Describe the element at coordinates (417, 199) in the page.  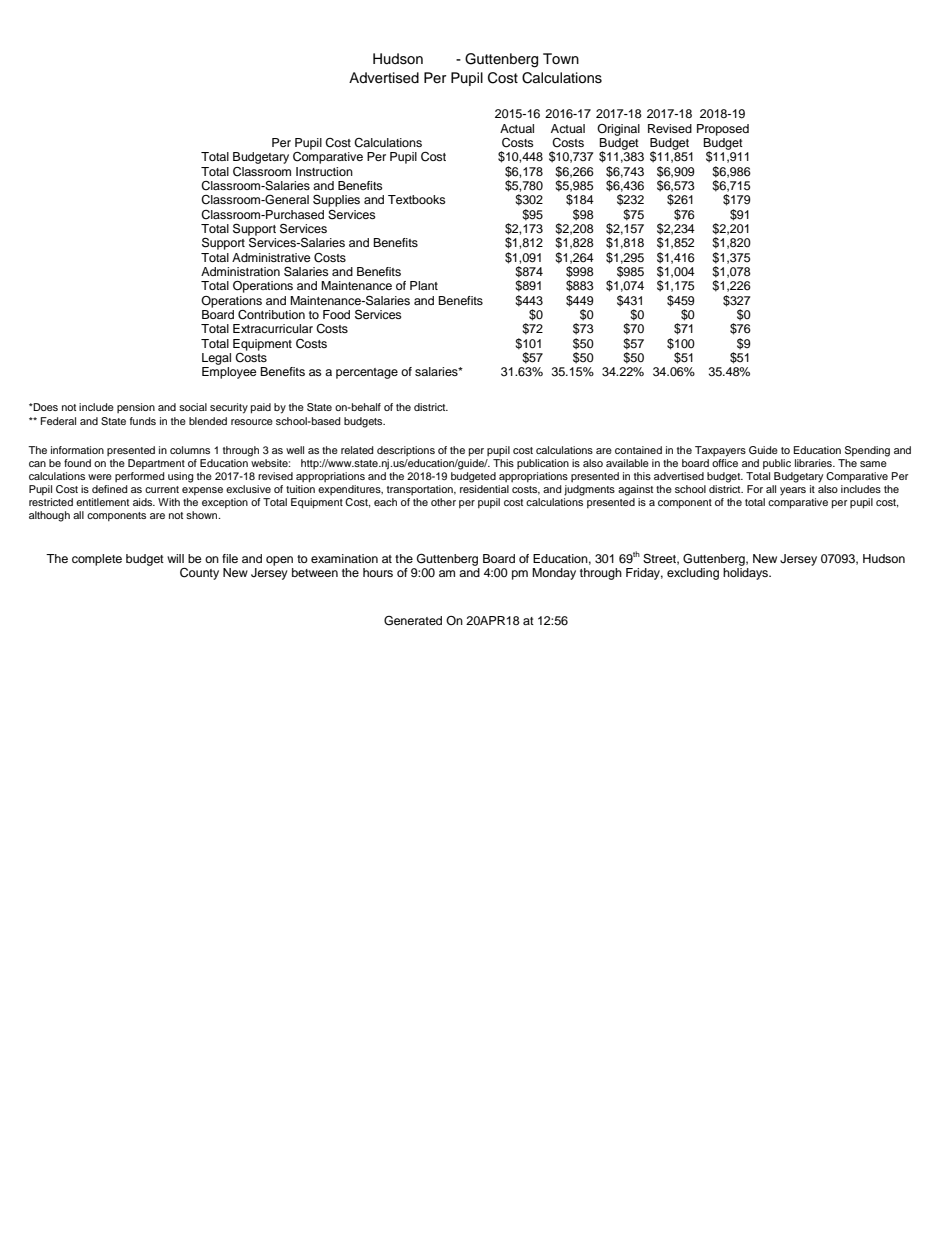
I see `Textbooks` at that location.
